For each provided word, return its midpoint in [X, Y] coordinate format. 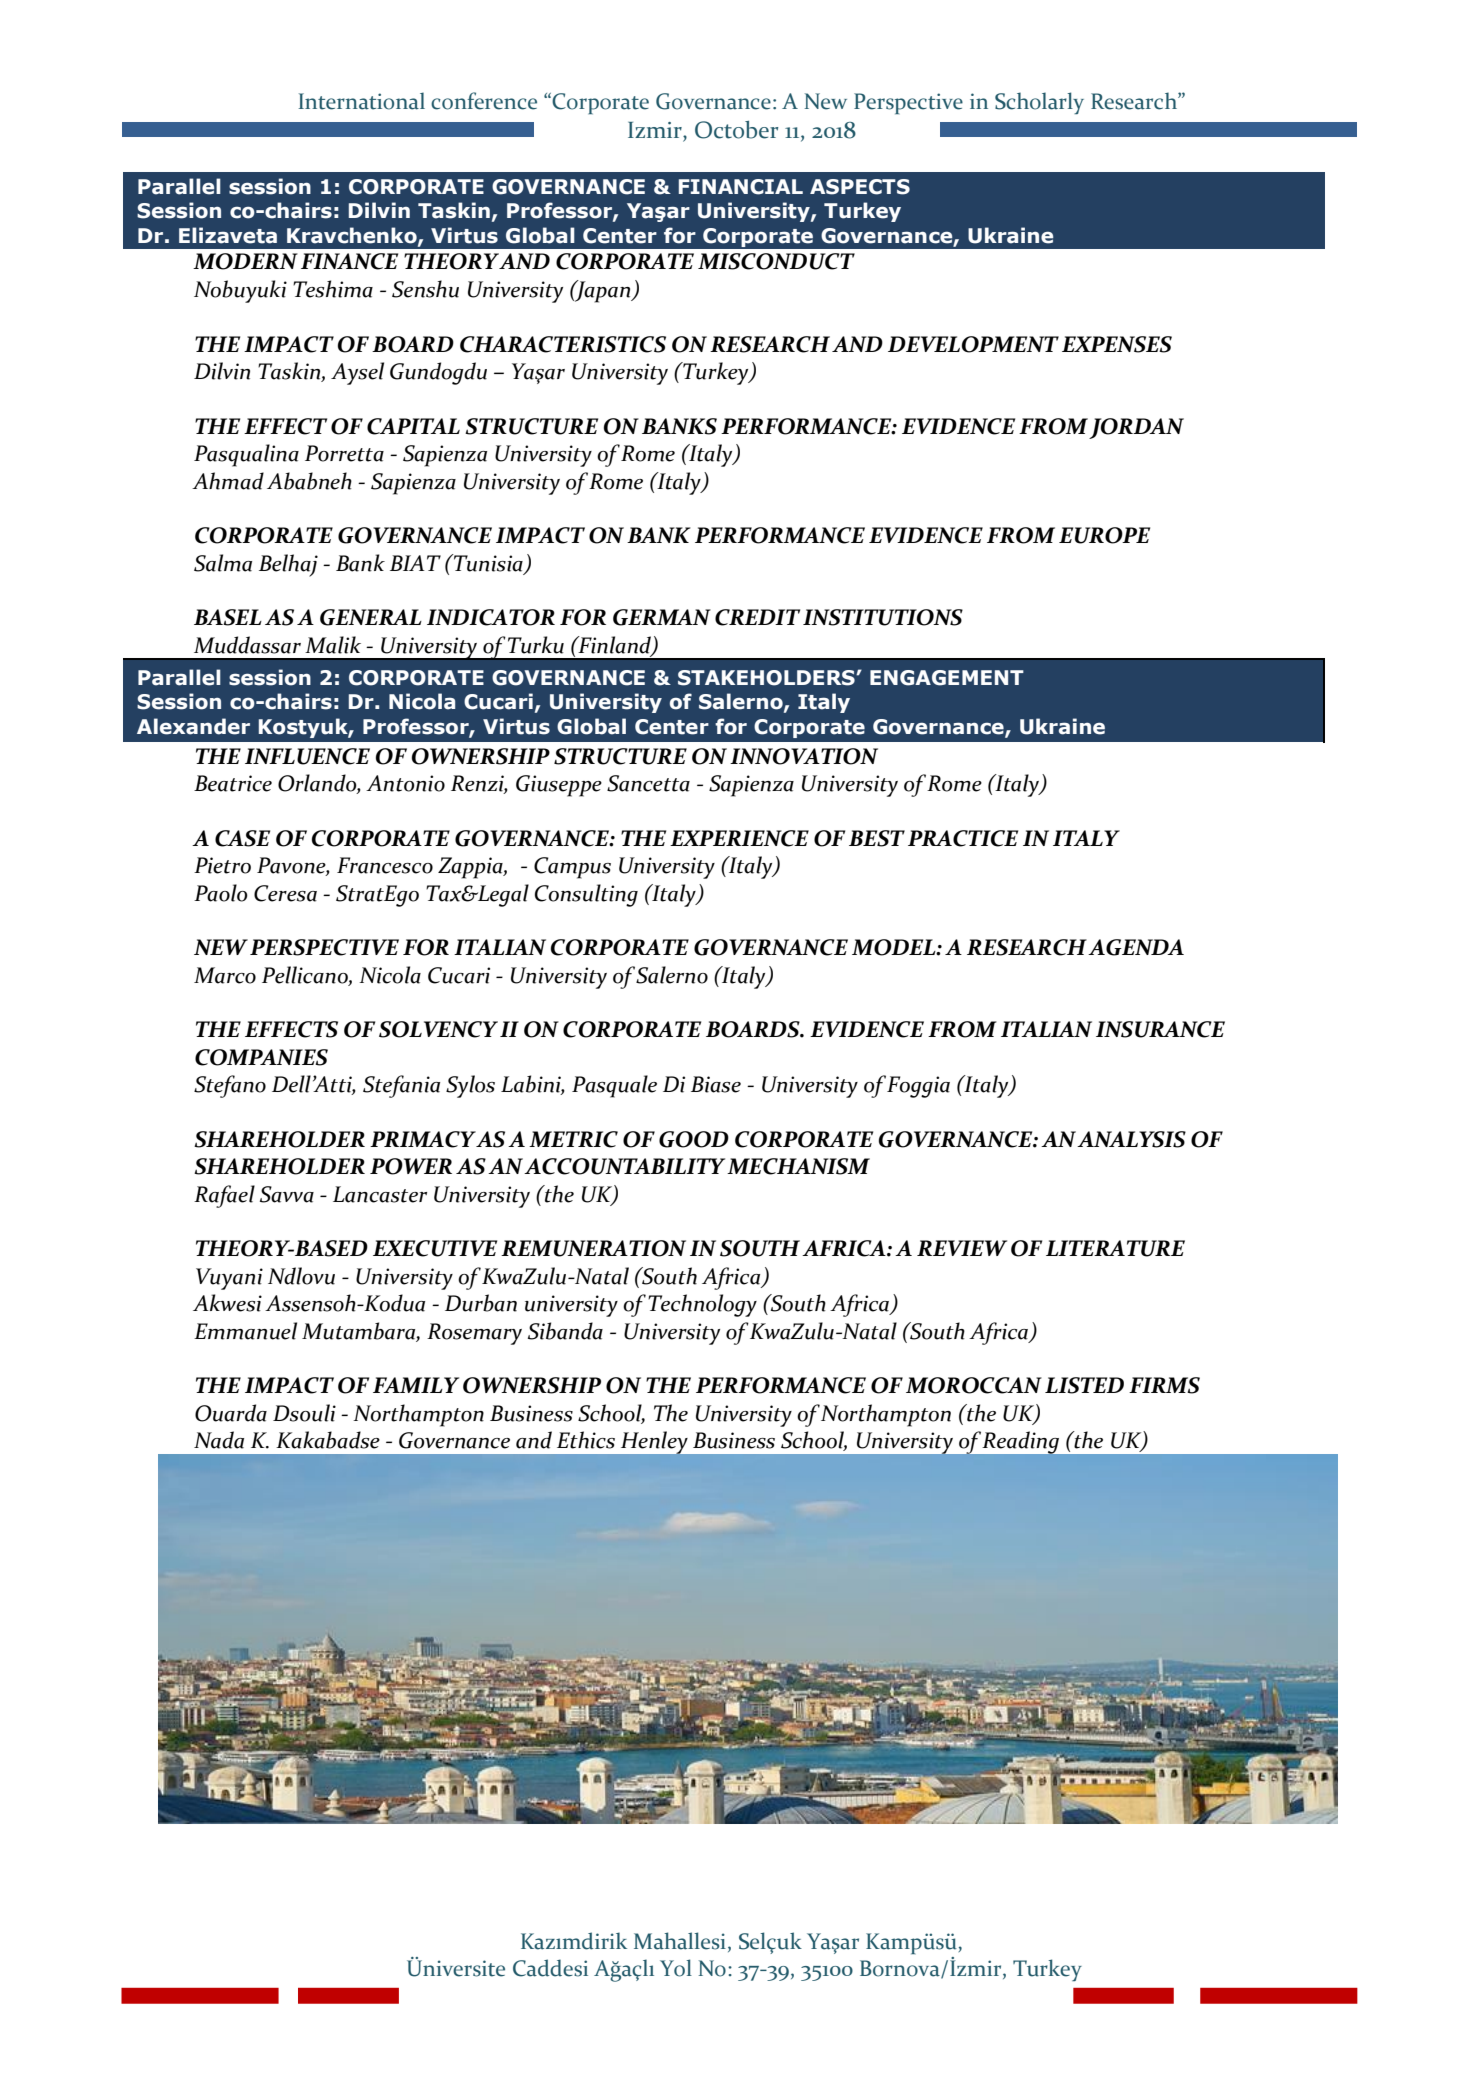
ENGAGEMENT [947, 678]
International [362, 101]
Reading [1021, 1443]
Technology [702, 1305]
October [736, 130]
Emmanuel [245, 1331]
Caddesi [550, 1968]
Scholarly [1039, 103]
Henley [654, 1442]
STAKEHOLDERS [767, 678]
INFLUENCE [307, 756]
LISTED [1084, 1385]
